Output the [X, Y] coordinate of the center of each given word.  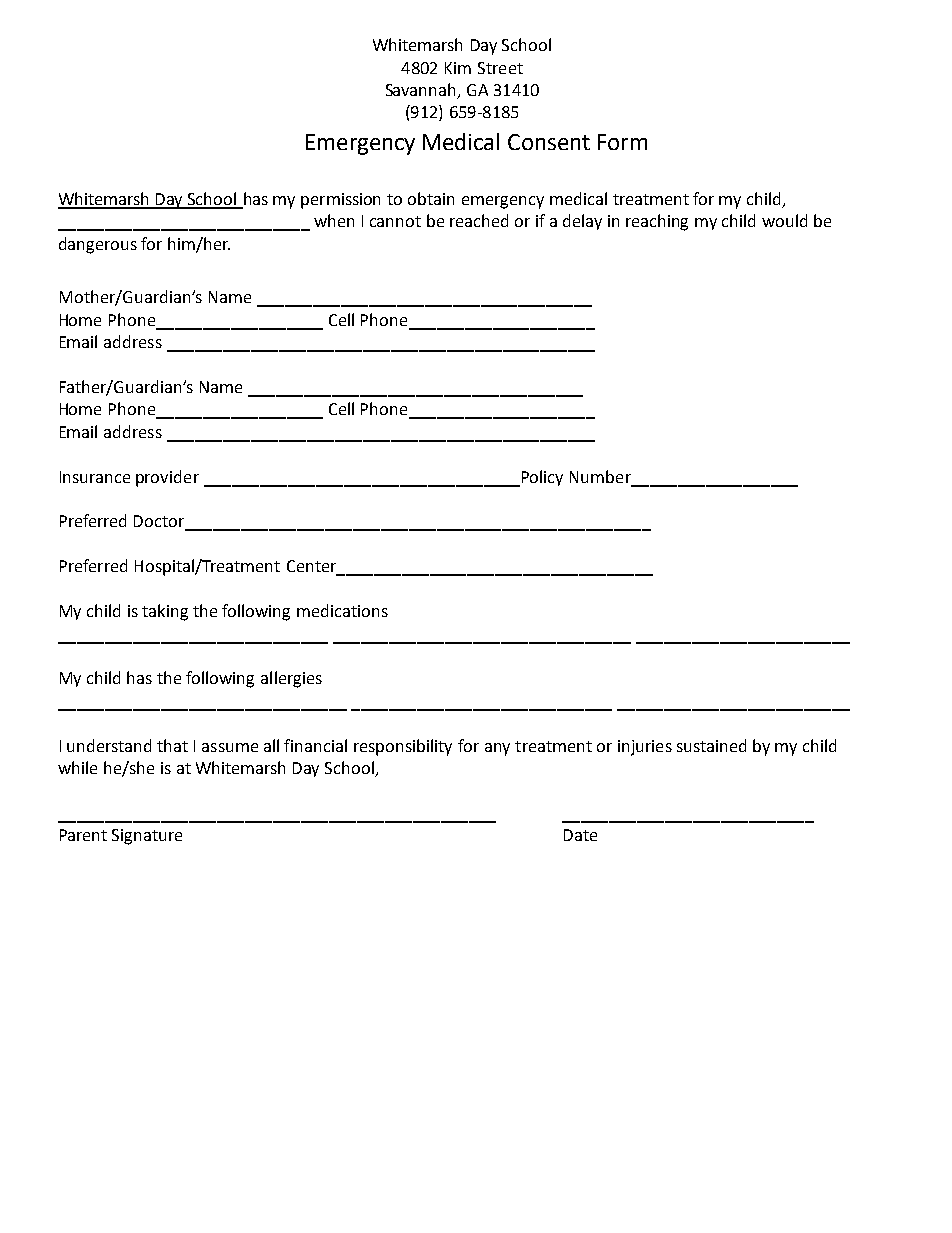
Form [622, 142]
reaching [657, 222]
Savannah [422, 91]
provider [167, 478]
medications [342, 610]
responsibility [403, 747]
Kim [458, 68]
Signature [147, 837]
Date [580, 835]
